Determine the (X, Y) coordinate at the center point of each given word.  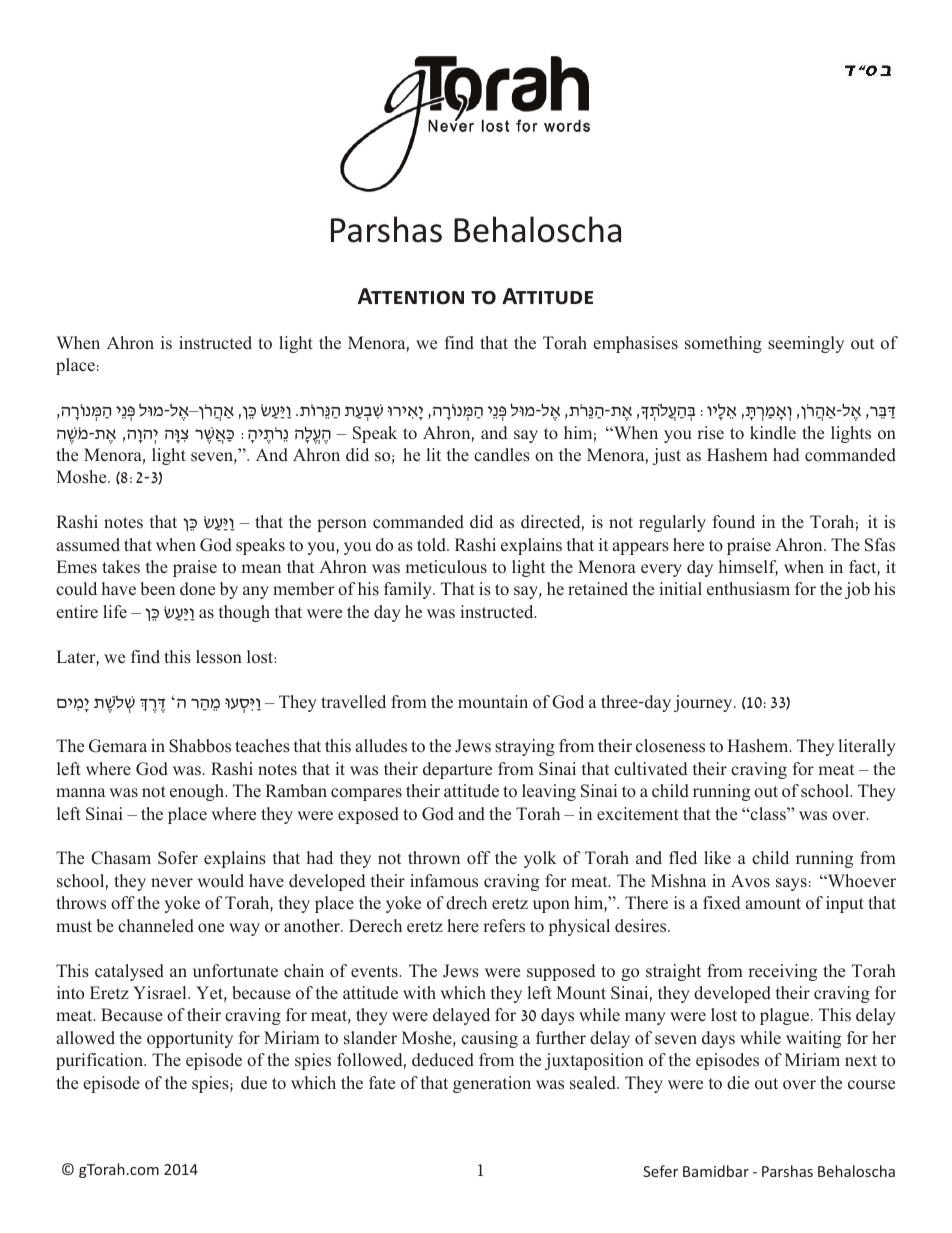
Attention (411, 296)
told (432, 545)
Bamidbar (716, 1171)
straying (525, 747)
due (254, 1083)
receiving (782, 972)
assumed (88, 545)
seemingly (806, 344)
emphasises (635, 344)
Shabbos (200, 746)
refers (504, 926)
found (734, 522)
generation (492, 1084)
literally (867, 747)
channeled (156, 926)
